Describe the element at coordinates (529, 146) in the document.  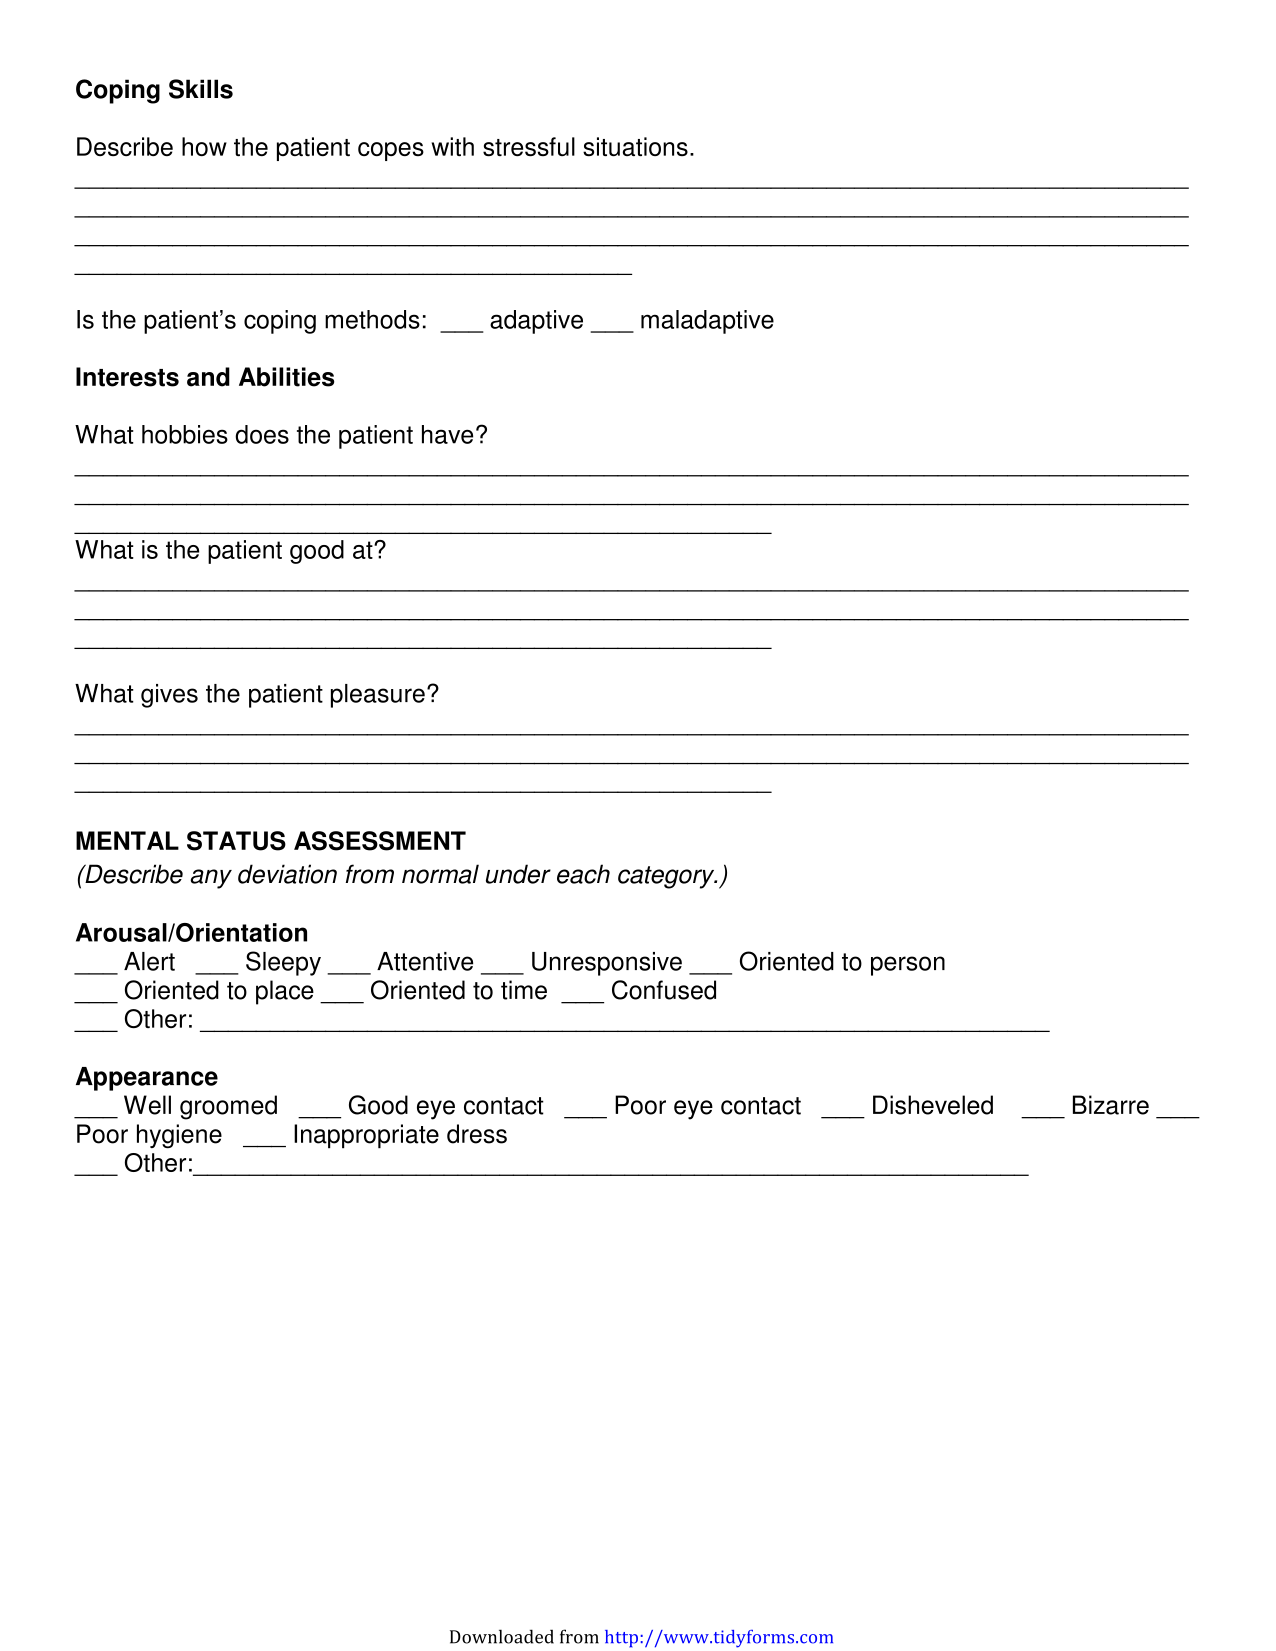
I see `stressful` at that location.
